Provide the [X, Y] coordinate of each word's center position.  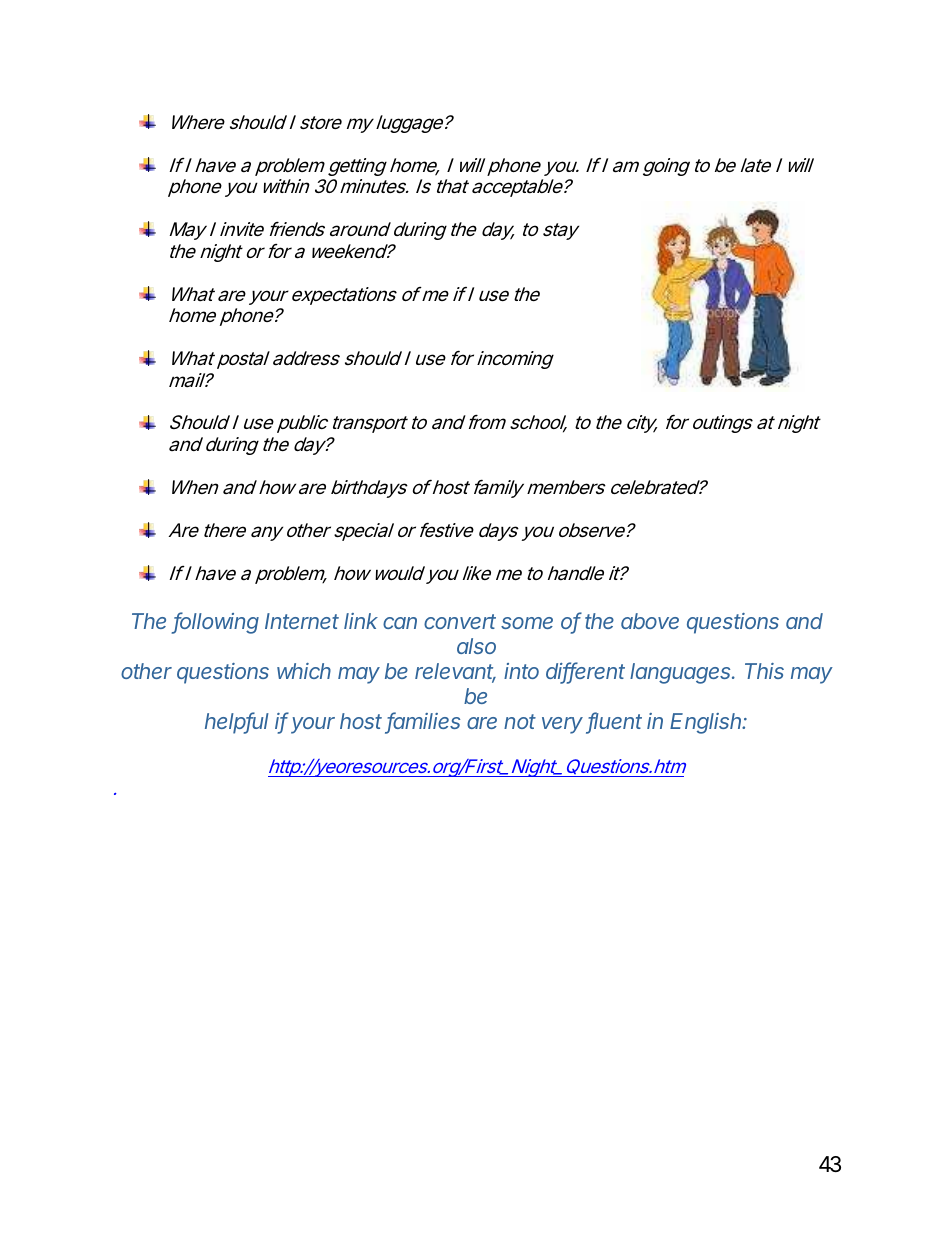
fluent [614, 722]
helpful [237, 723]
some [527, 623]
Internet [302, 621]
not [520, 721]
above [650, 621]
